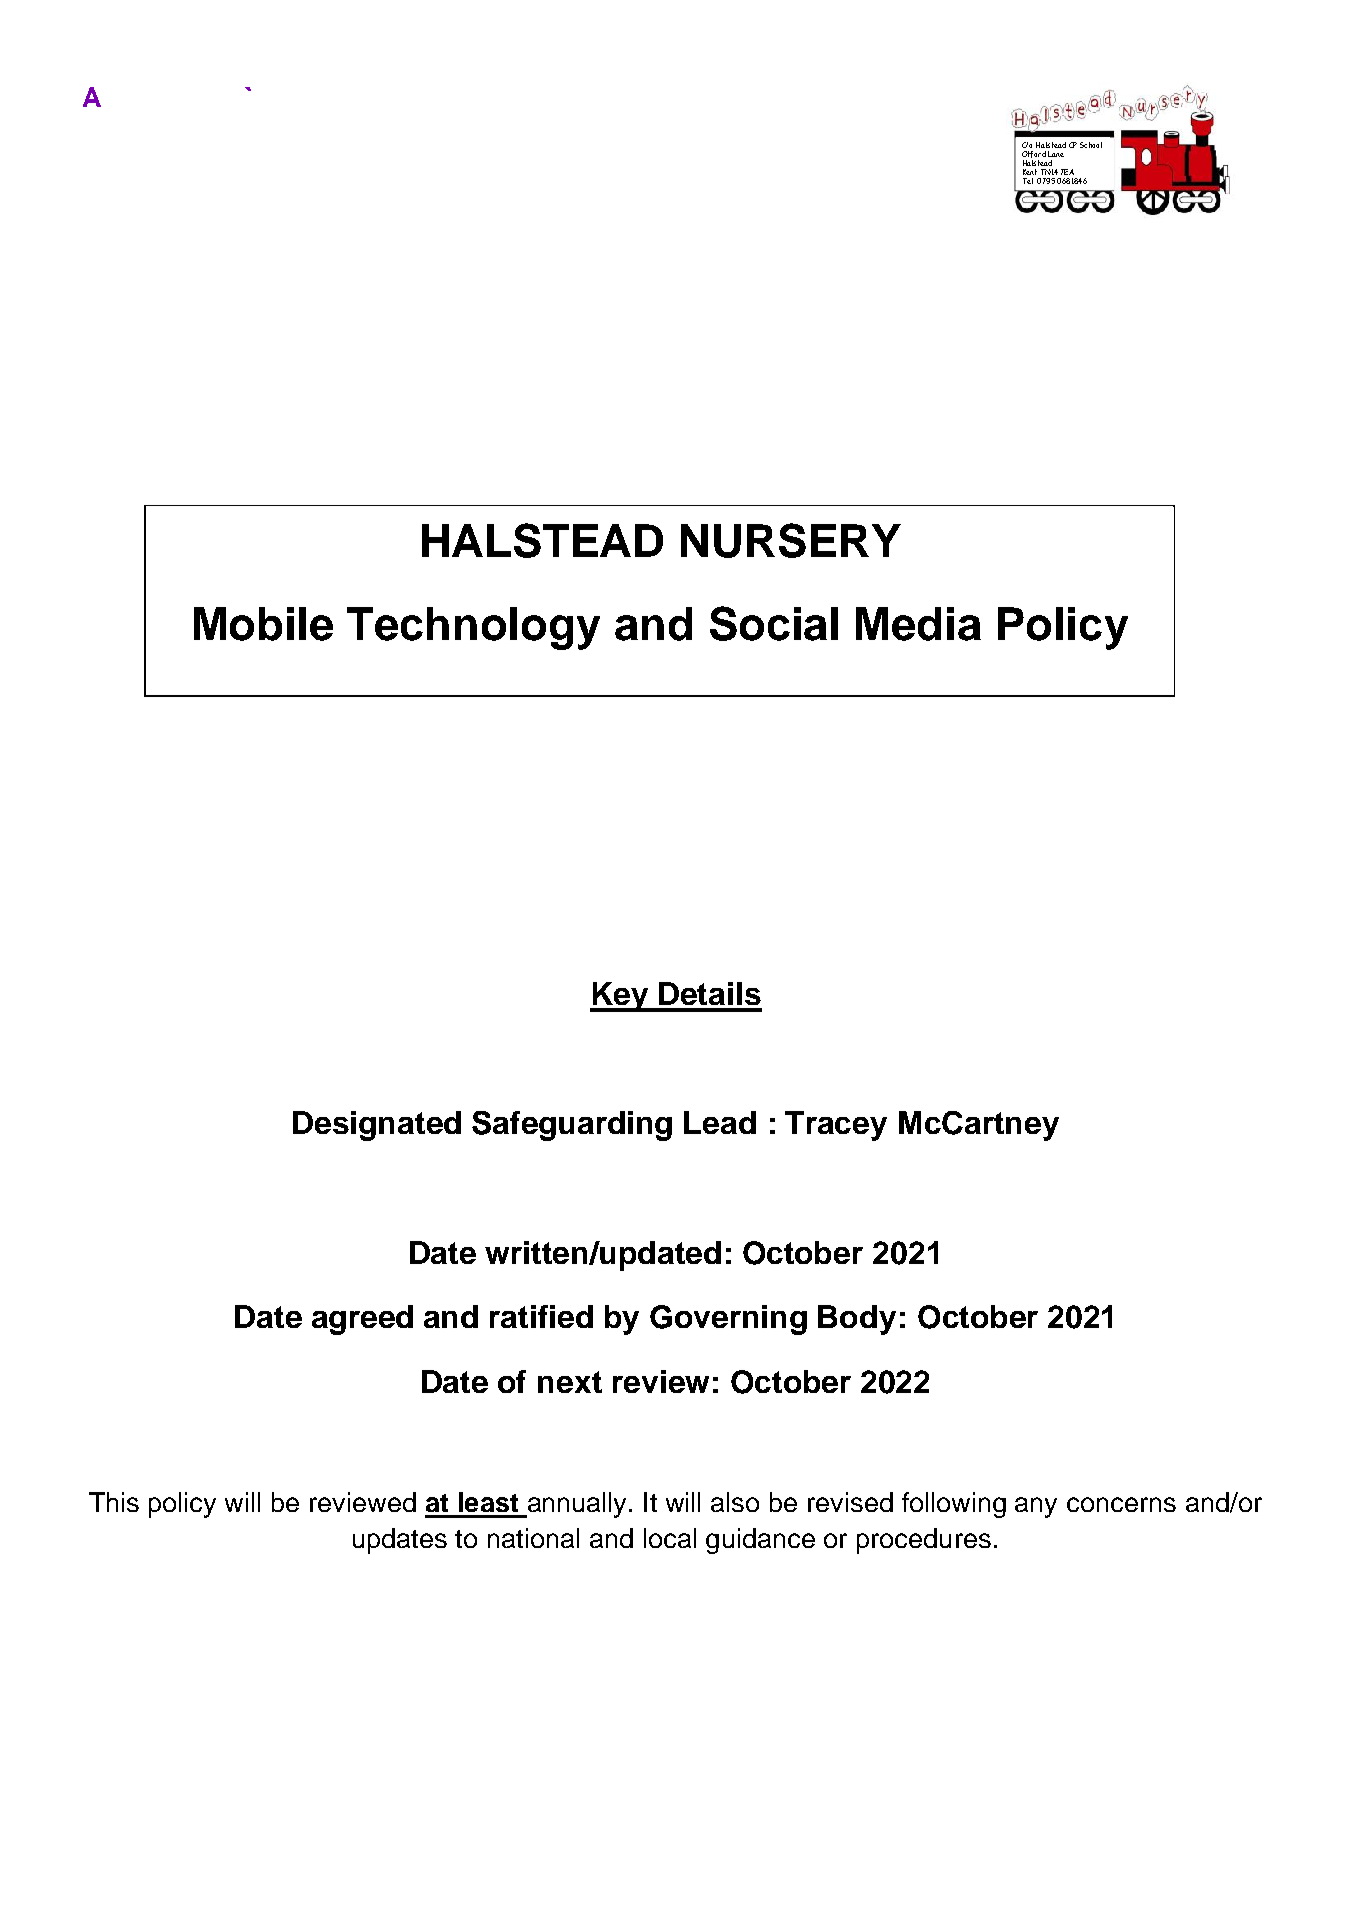  I want to click on Key, so click(620, 997).
